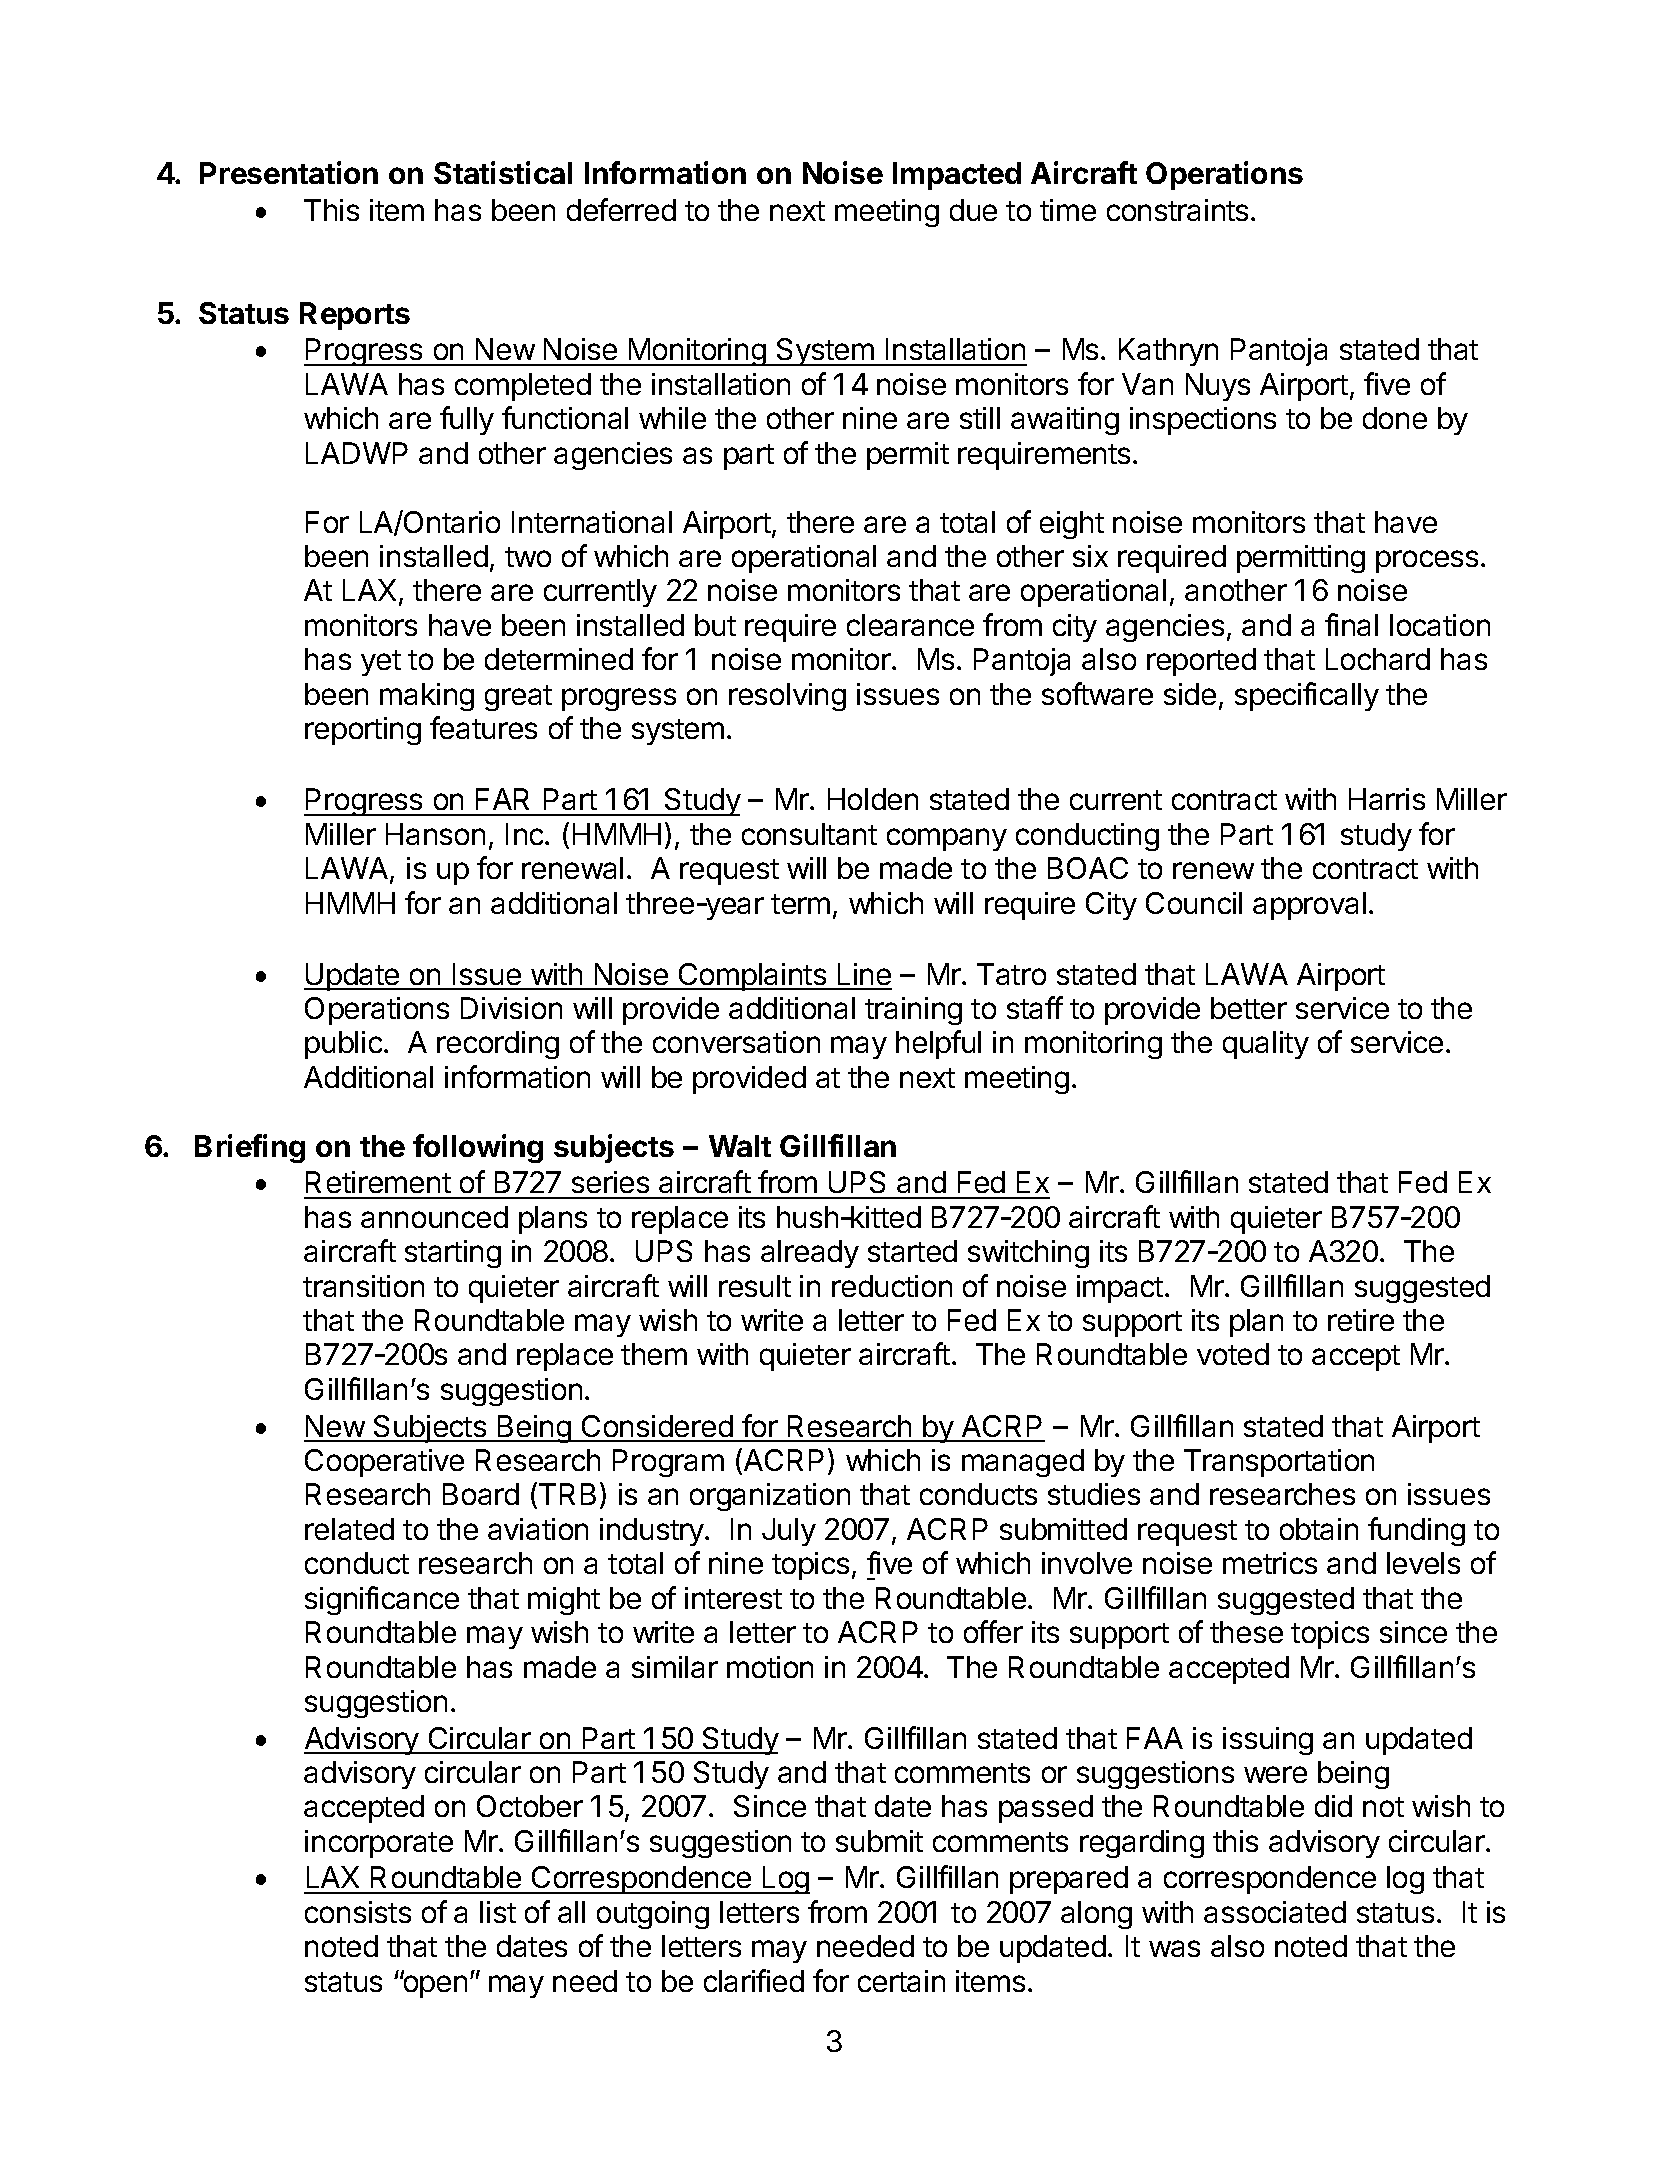  Describe the element at coordinates (910, 625) in the screenshot. I see `clearance` at that location.
